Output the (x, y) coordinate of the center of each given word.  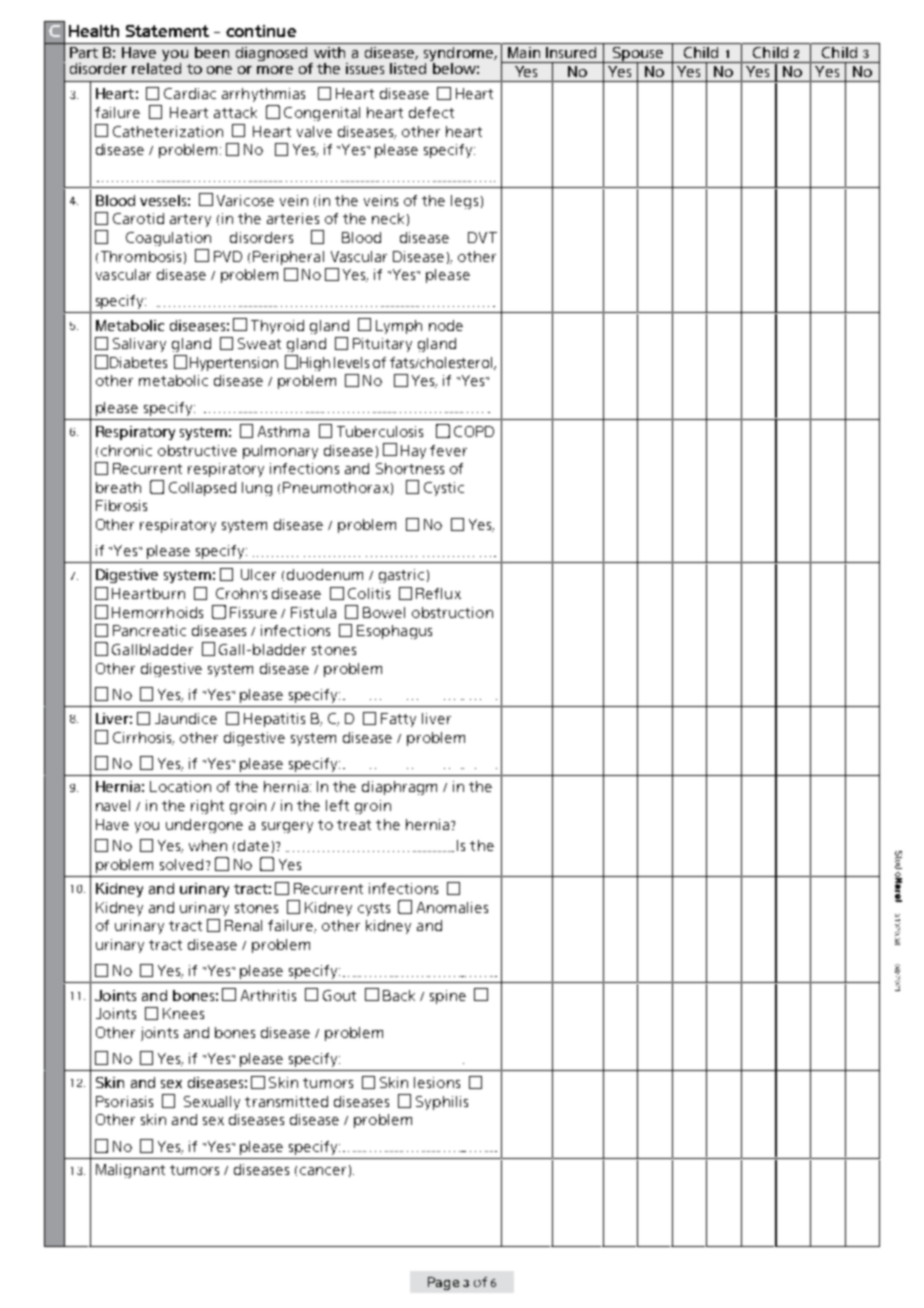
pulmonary (280, 452)
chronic (126, 450)
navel (113, 805)
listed (408, 68)
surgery (287, 827)
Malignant (130, 1171)
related (156, 67)
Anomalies (452, 907)
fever (448, 450)
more (275, 70)
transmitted (286, 1101)
